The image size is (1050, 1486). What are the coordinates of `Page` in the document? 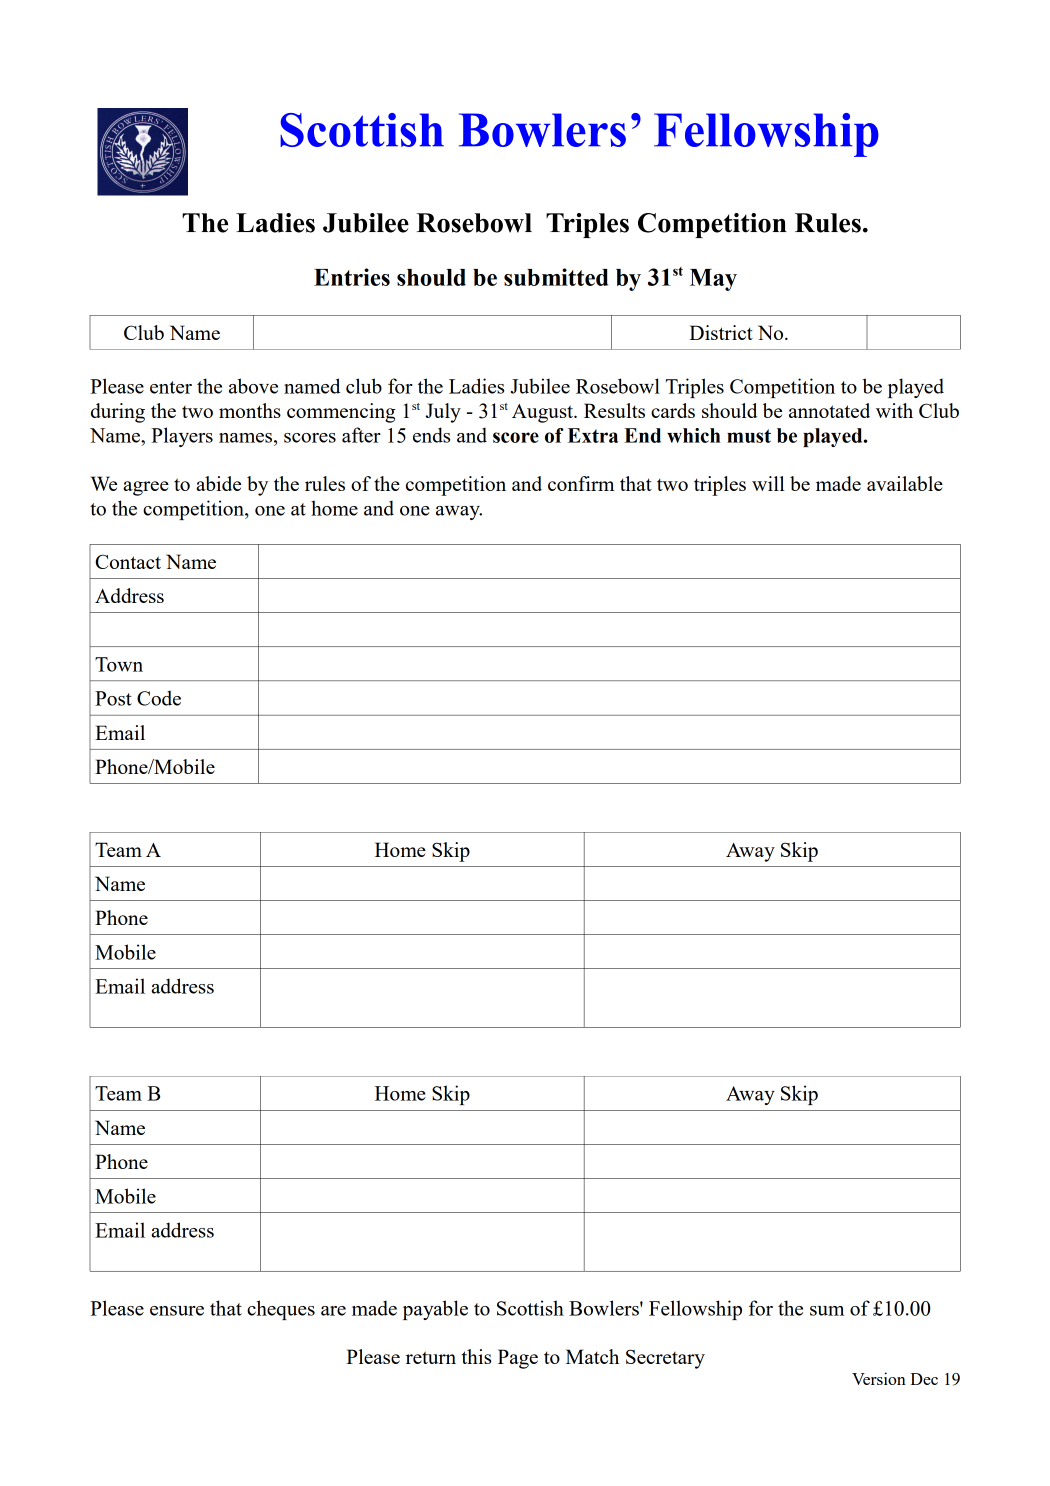 It's located at (518, 1359).
